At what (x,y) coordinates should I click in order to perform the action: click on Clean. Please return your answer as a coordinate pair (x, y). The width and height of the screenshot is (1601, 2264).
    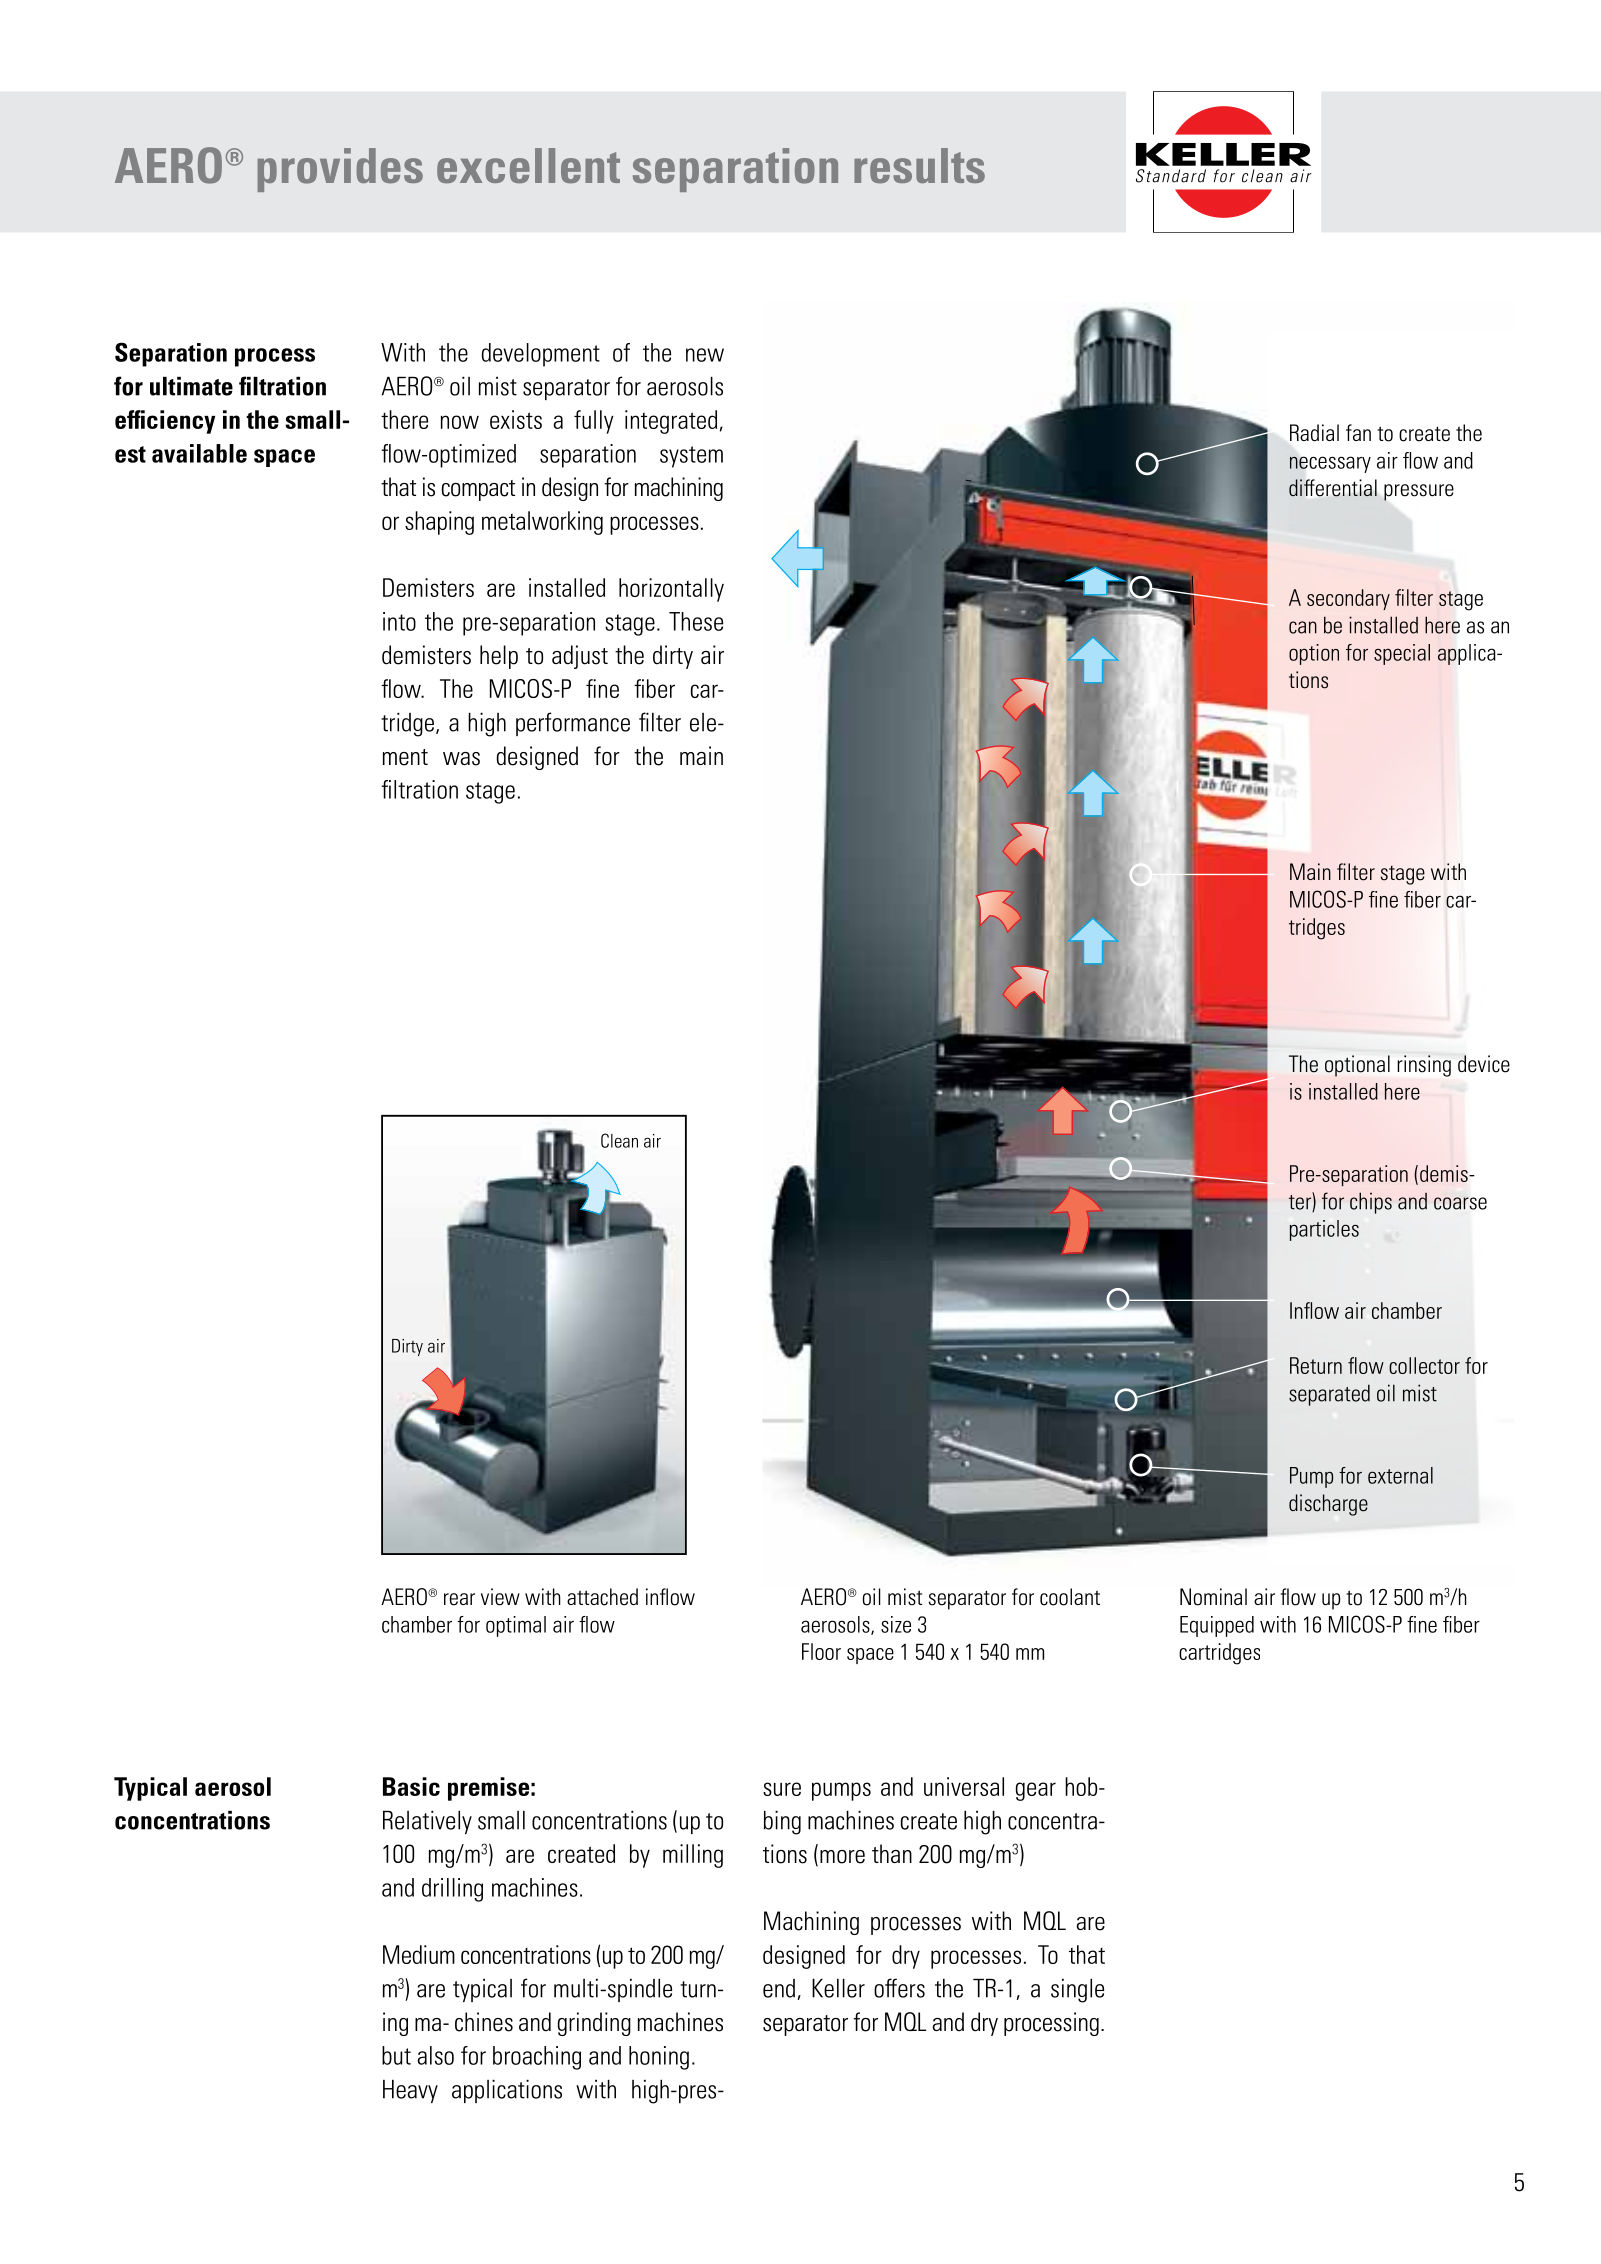
    Looking at the image, I should click on (619, 1140).
